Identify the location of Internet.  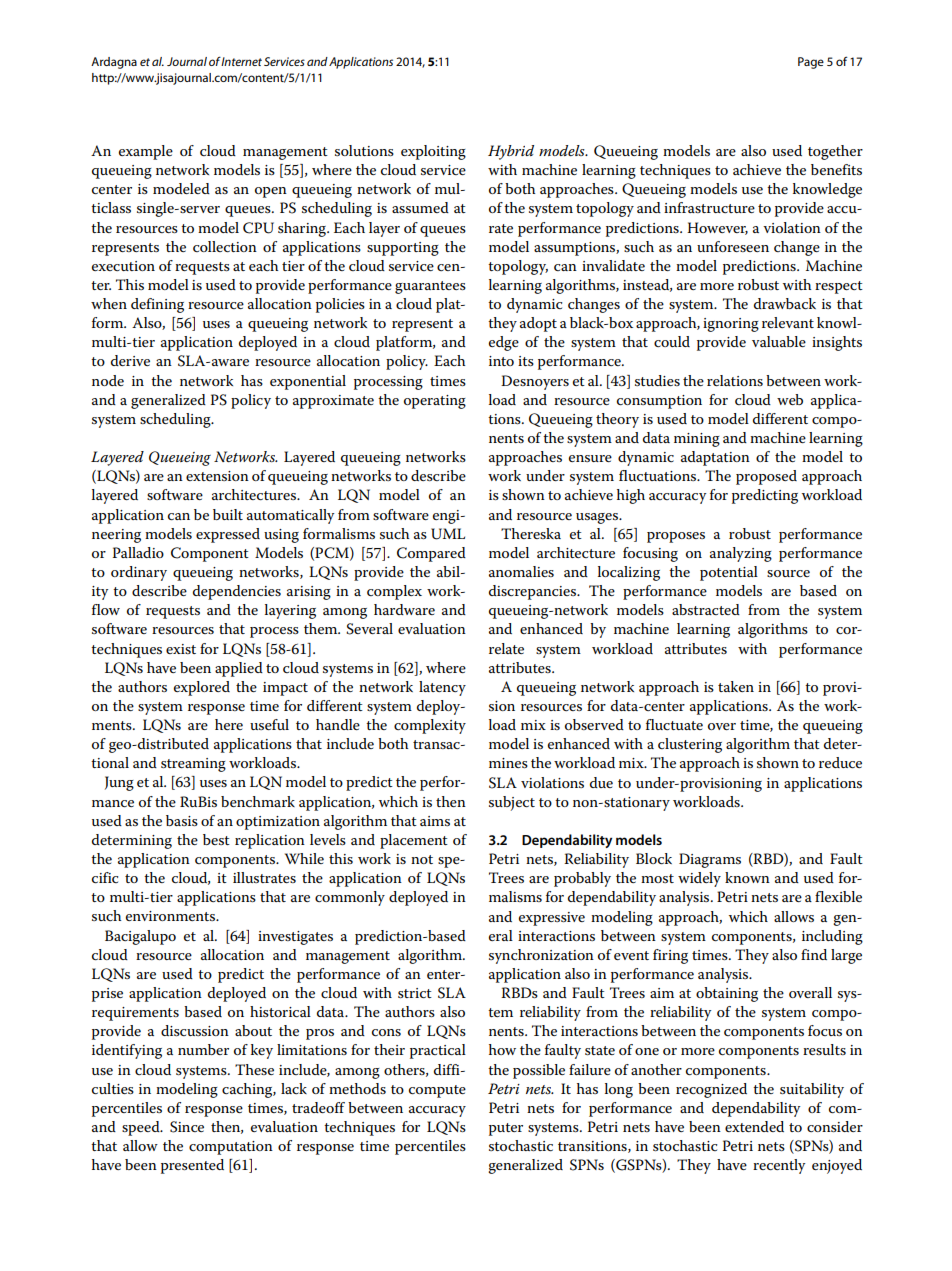
(241, 61).
